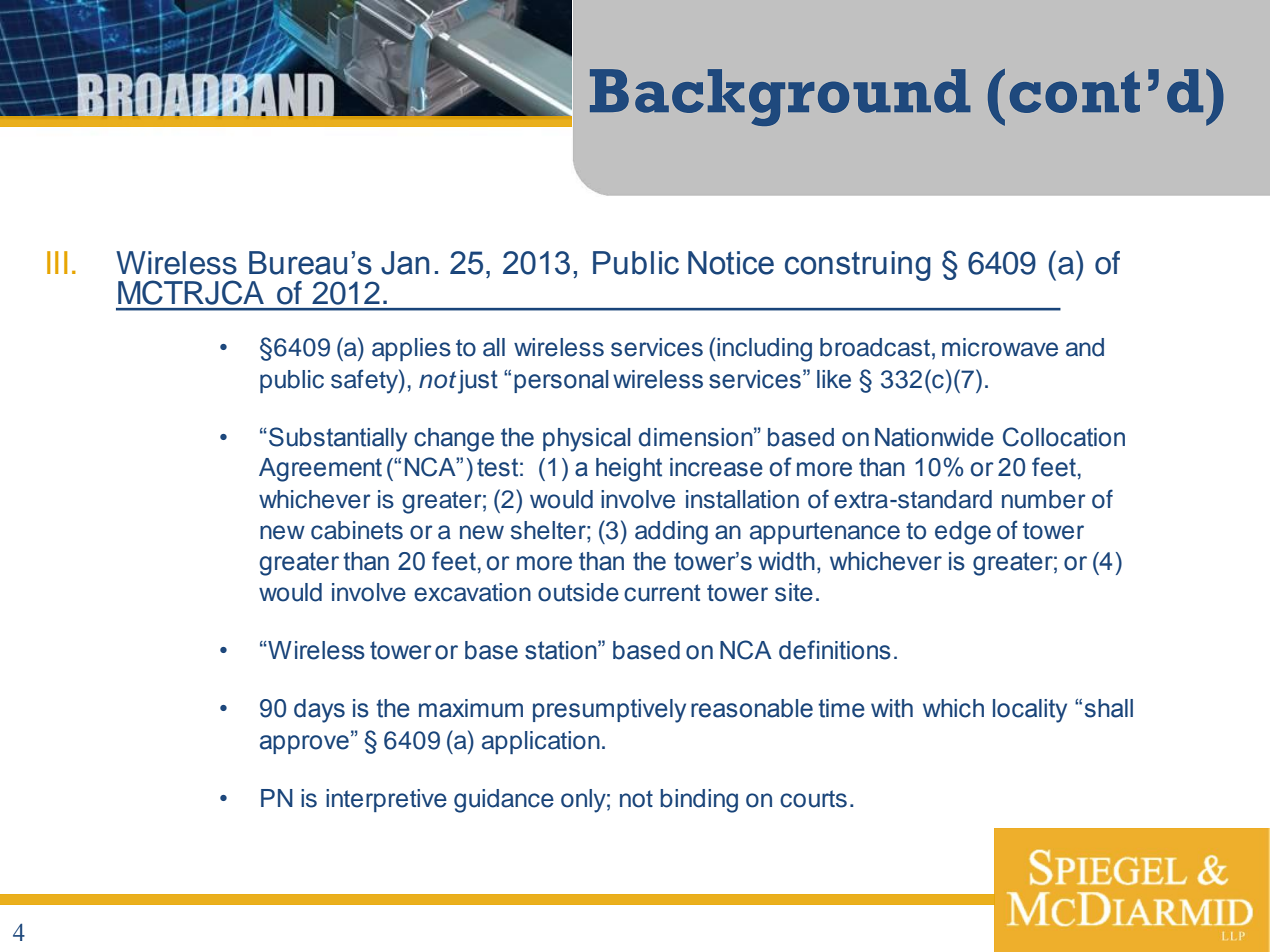  I want to click on guidance, so click(504, 801).
